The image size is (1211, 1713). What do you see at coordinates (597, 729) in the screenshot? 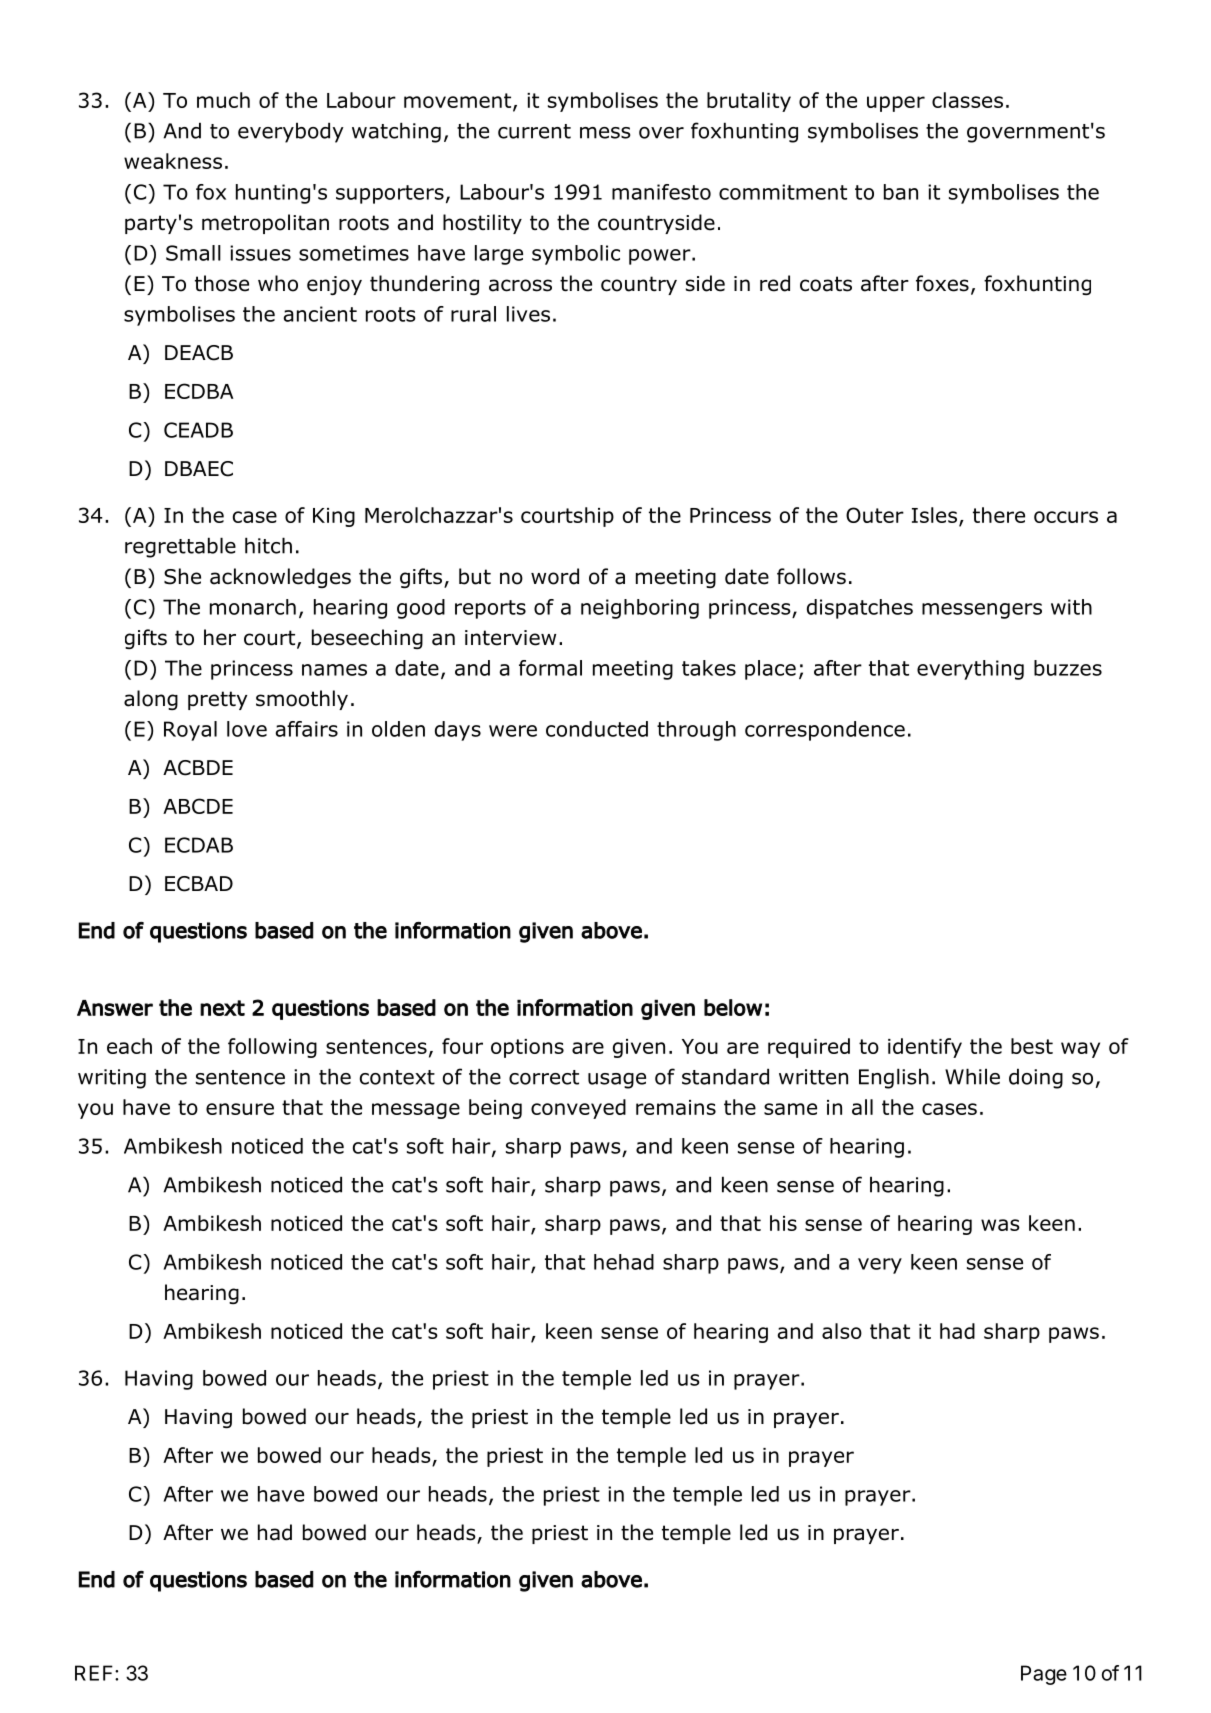
I see `conducted` at bounding box center [597, 729].
